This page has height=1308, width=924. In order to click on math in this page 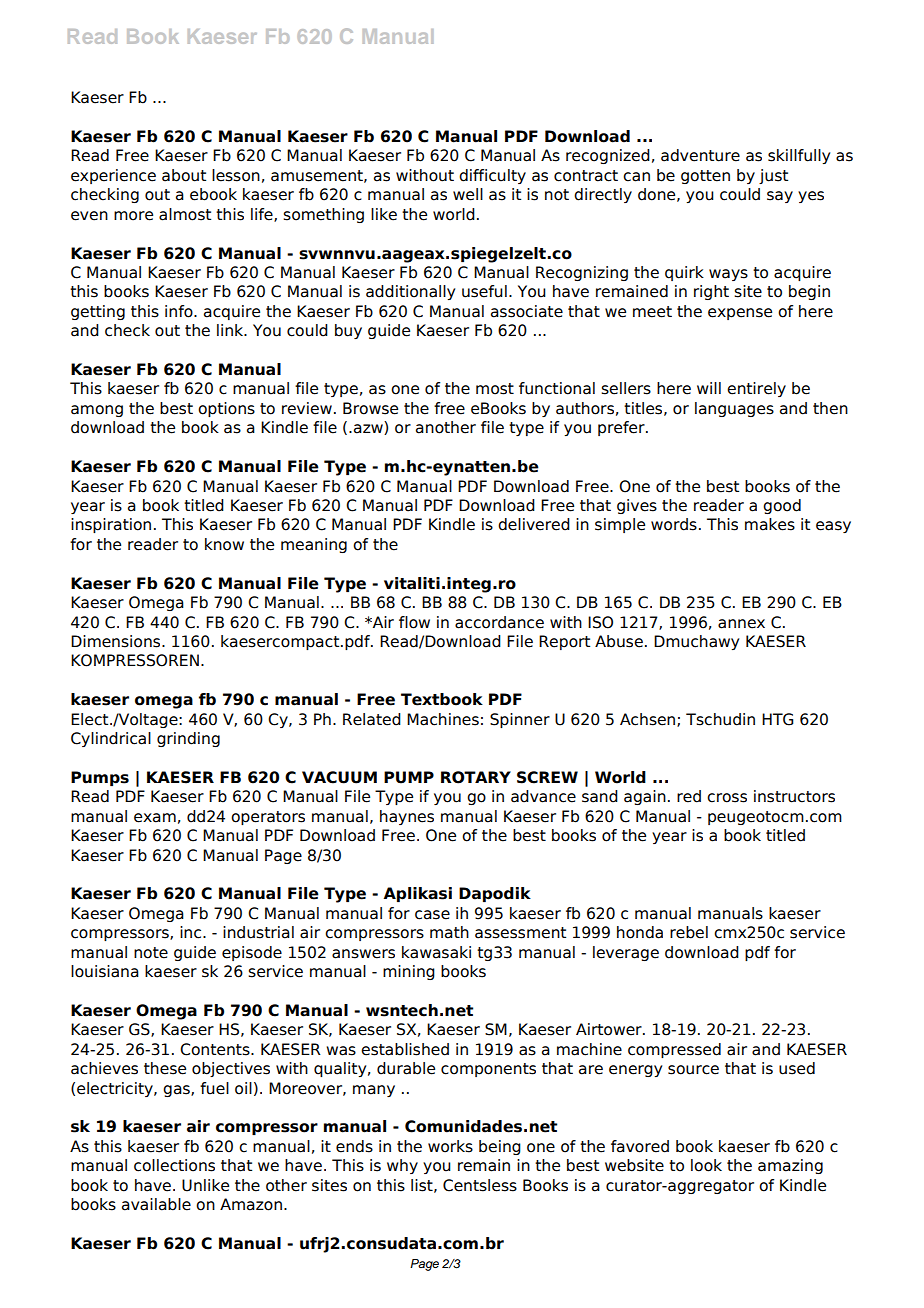, I will do `click(449, 932)`.
